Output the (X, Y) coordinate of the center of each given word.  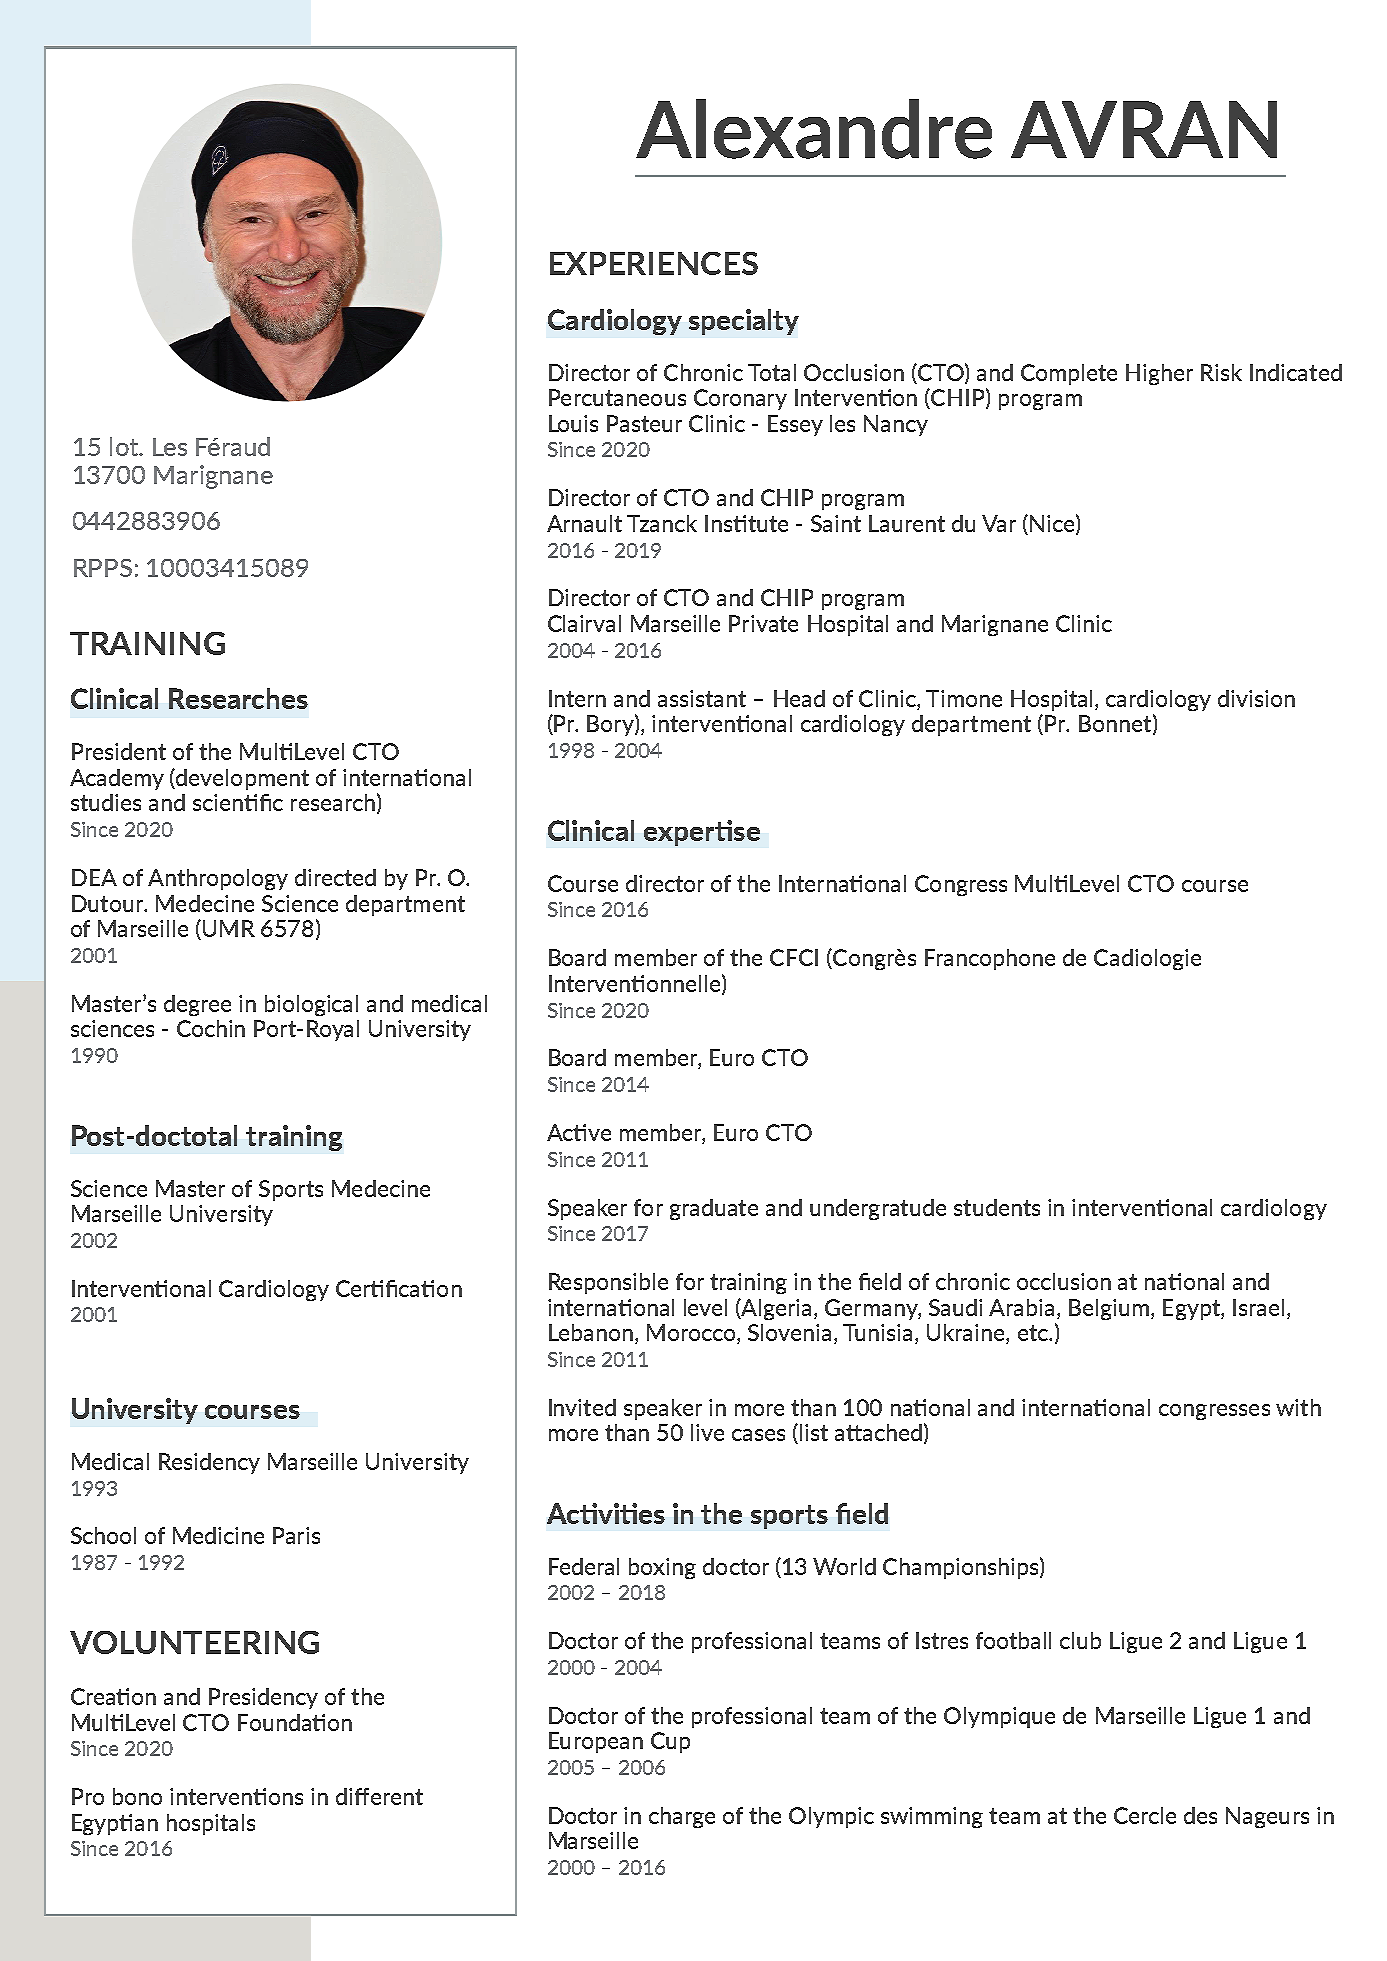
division (1256, 698)
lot (125, 446)
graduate (714, 1209)
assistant (702, 698)
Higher (1159, 374)
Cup (670, 1742)
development (241, 779)
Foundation (295, 1722)
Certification (399, 1288)
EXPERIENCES (654, 263)
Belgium (1109, 1309)
